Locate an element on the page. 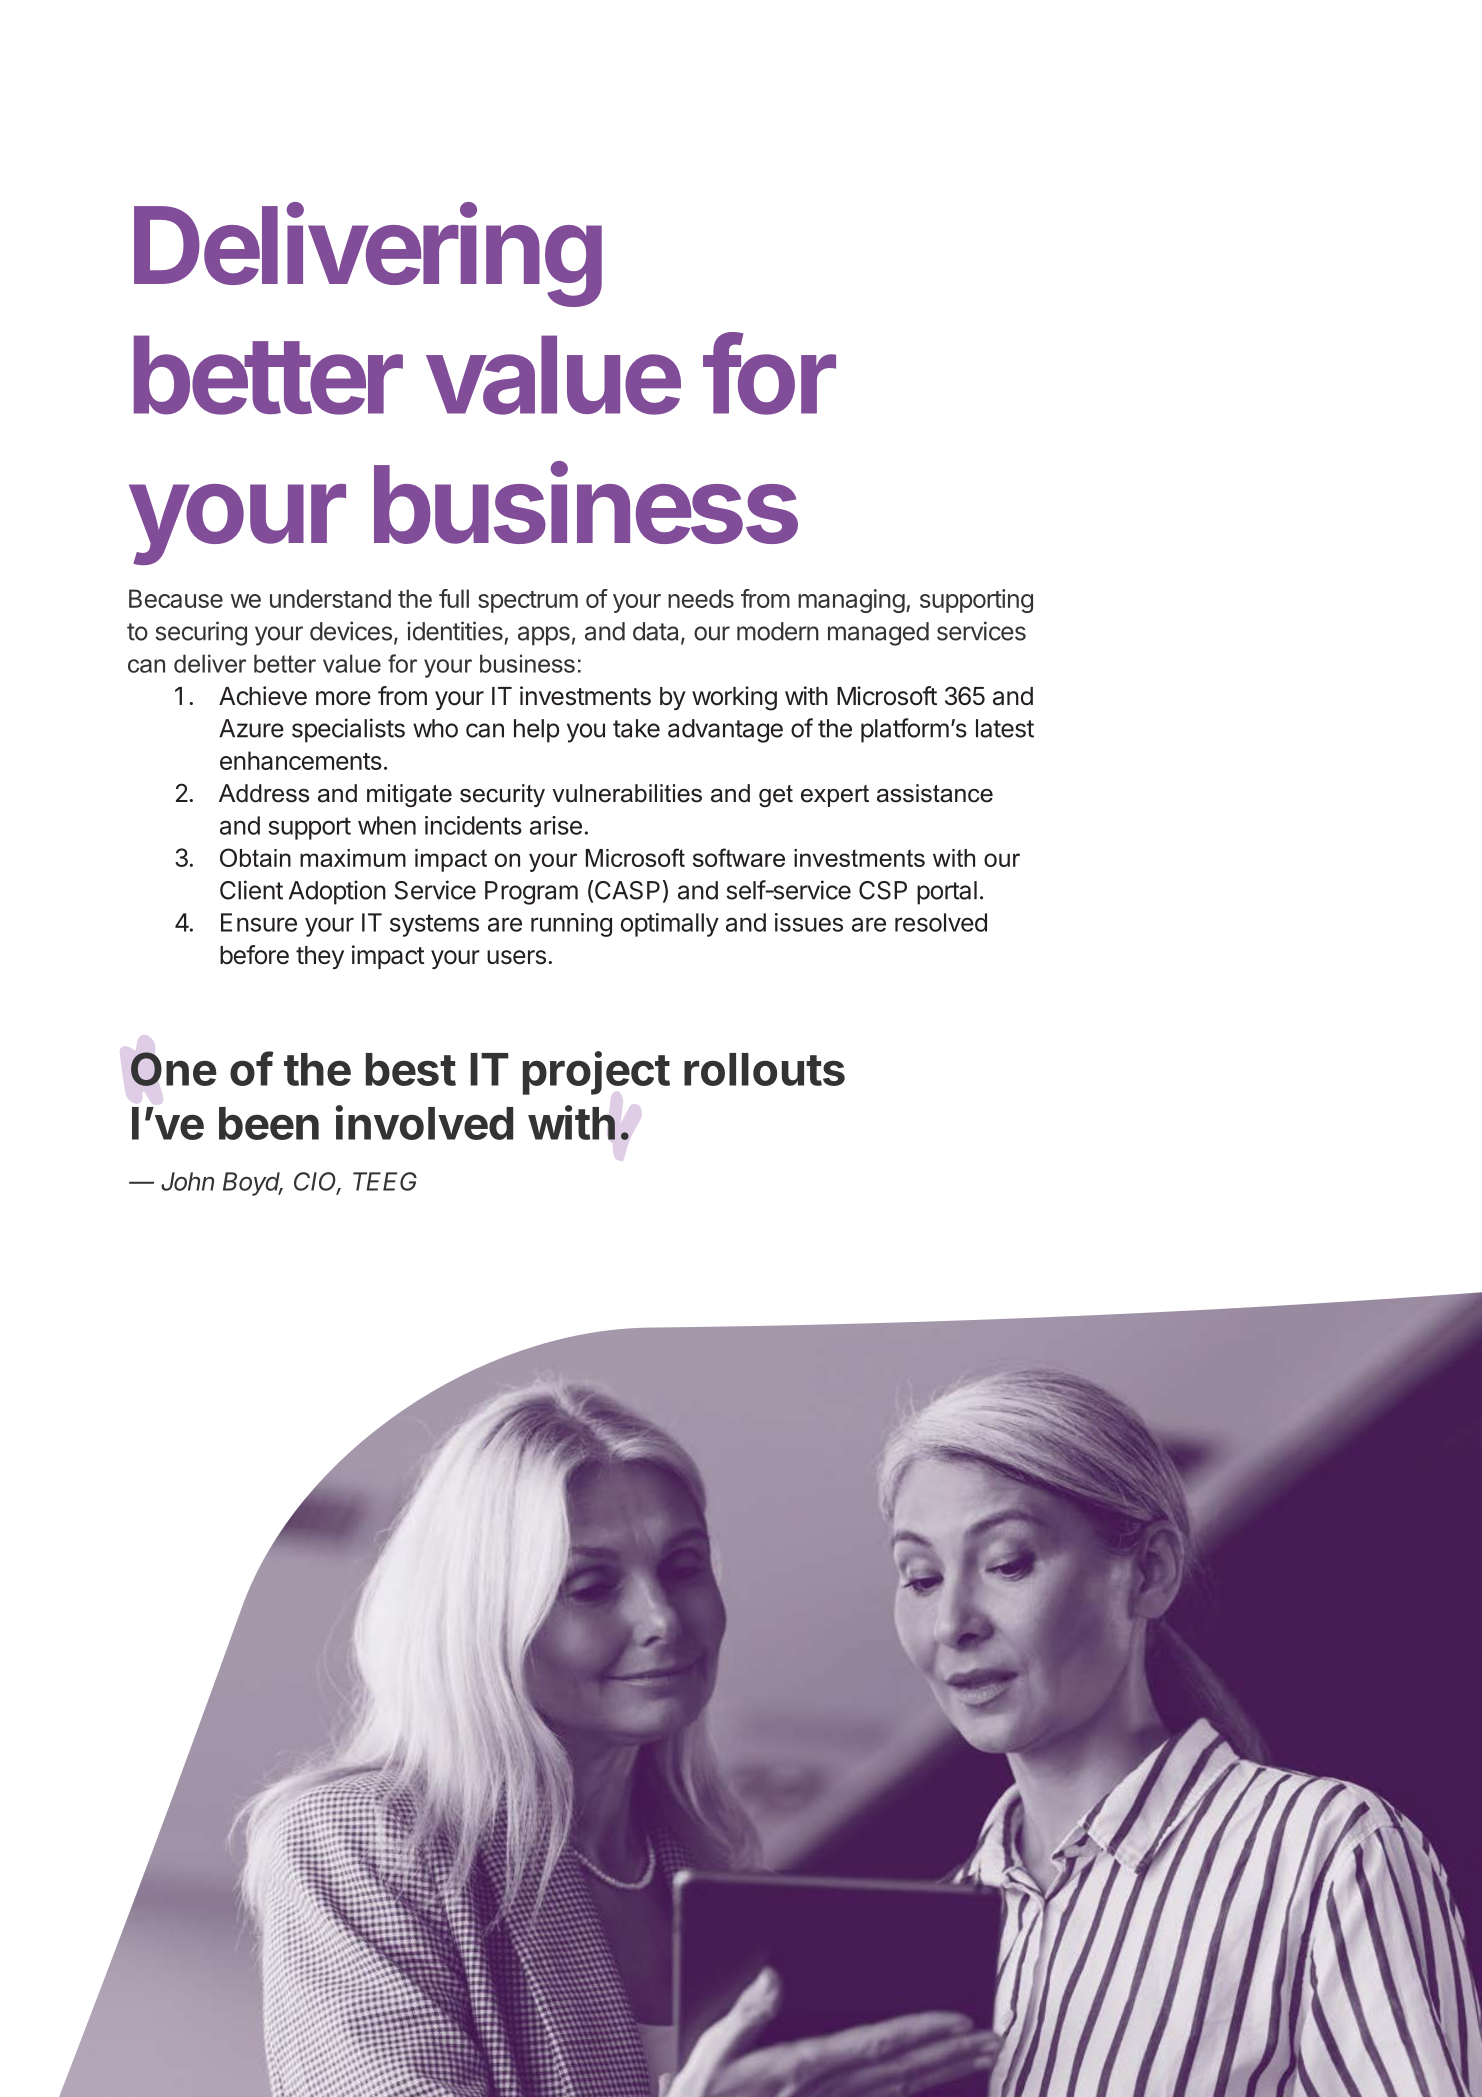 Image resolution: width=1482 pixels, height=2097 pixels. managed is located at coordinates (878, 634).
